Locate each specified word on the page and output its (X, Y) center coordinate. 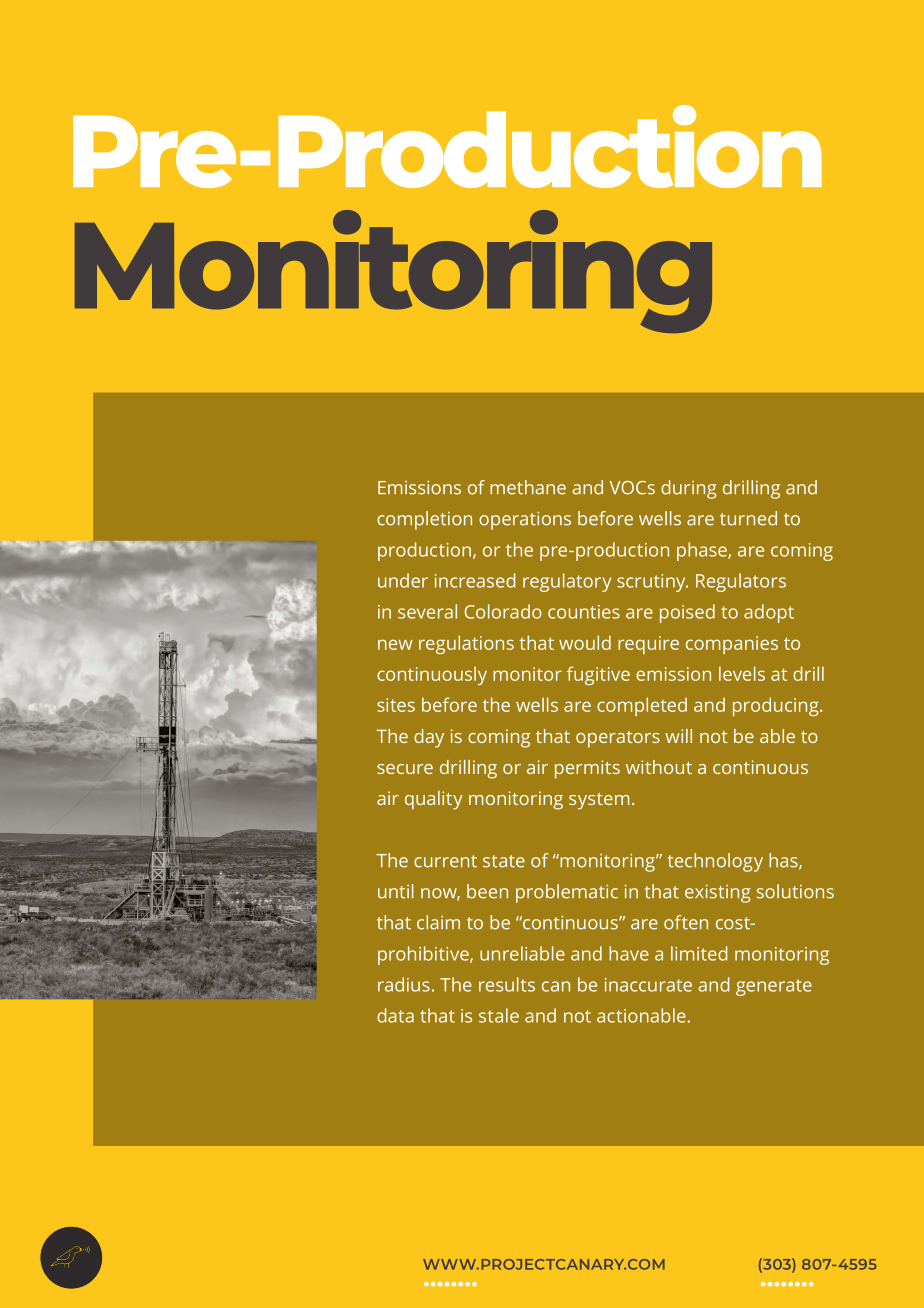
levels (742, 673)
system (599, 801)
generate (774, 987)
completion (424, 520)
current (445, 861)
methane (528, 487)
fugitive (598, 675)
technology (715, 862)
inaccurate (648, 985)
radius (404, 984)
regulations (466, 644)
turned (748, 518)
